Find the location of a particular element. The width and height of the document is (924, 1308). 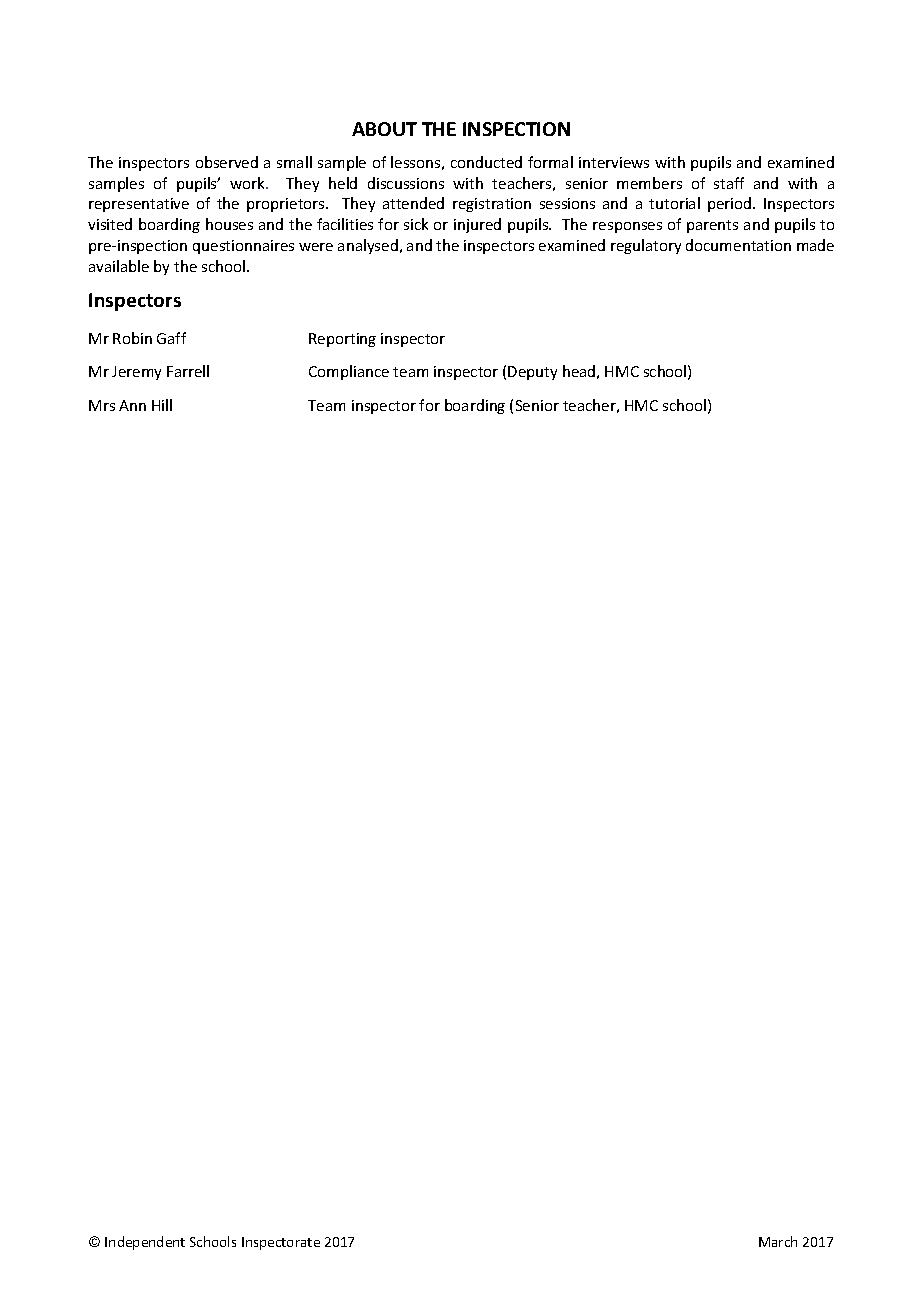

Independent is located at coordinates (145, 1243).
